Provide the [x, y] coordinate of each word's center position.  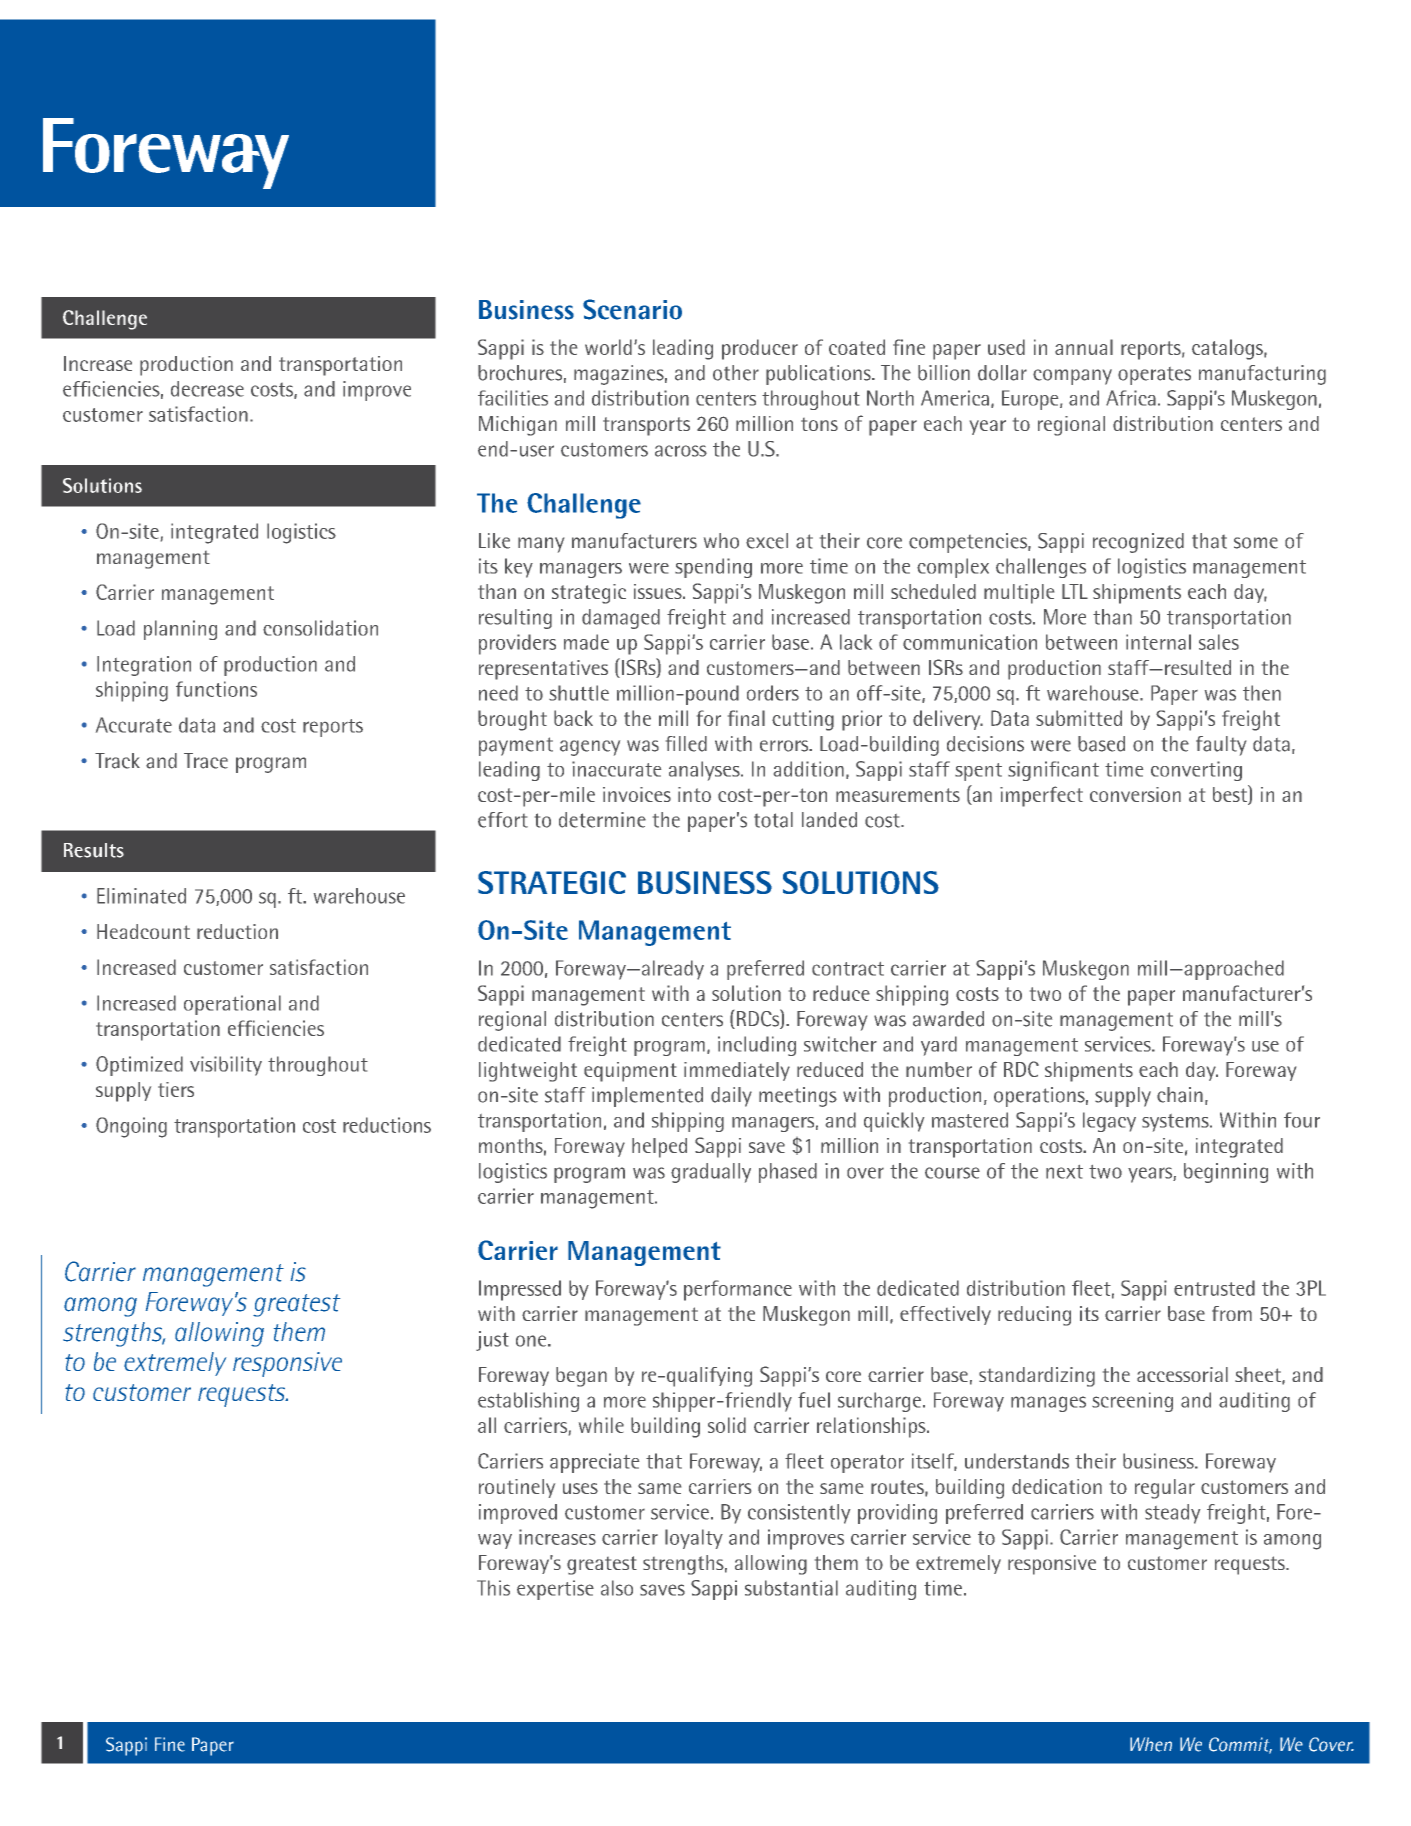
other [736, 373]
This [493, 1588]
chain [1180, 1095]
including [757, 1046]
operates [1154, 376]
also [617, 1588]
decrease [207, 389]
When [1151, 1744]
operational [232, 1005]
